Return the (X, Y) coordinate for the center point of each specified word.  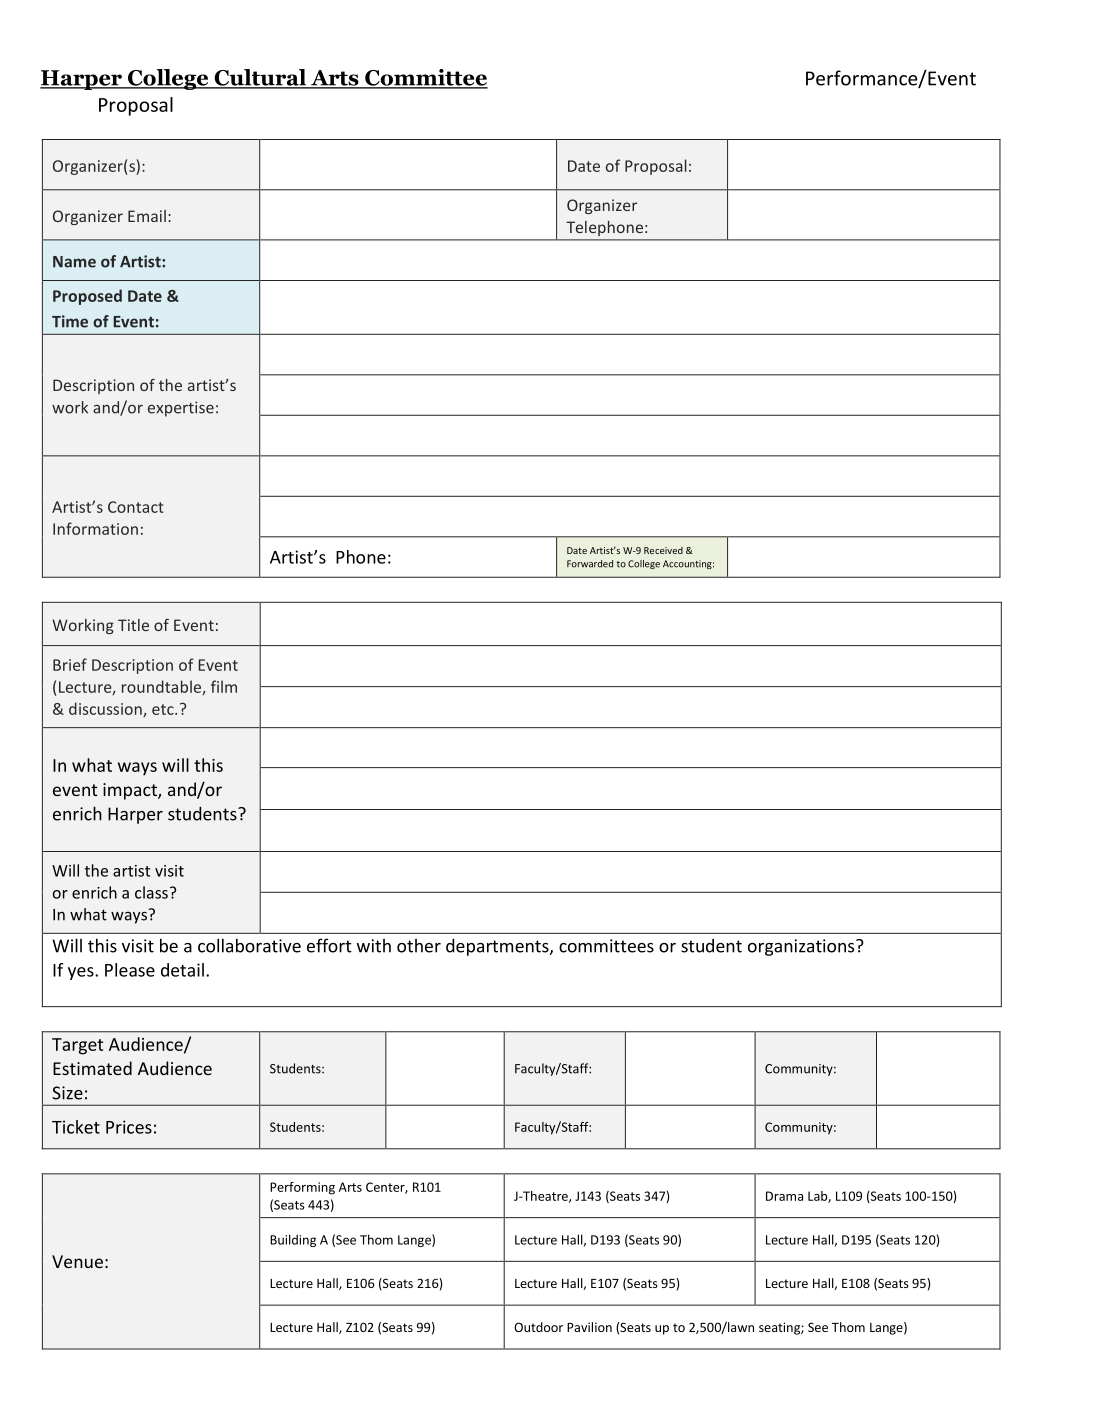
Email (147, 216)
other (419, 946)
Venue (77, 1261)
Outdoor (538, 1327)
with (374, 946)
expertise (181, 409)
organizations (802, 947)
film (224, 686)
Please (130, 970)
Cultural (260, 78)
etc (164, 709)
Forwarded (590, 564)
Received (663, 550)
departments (498, 947)
